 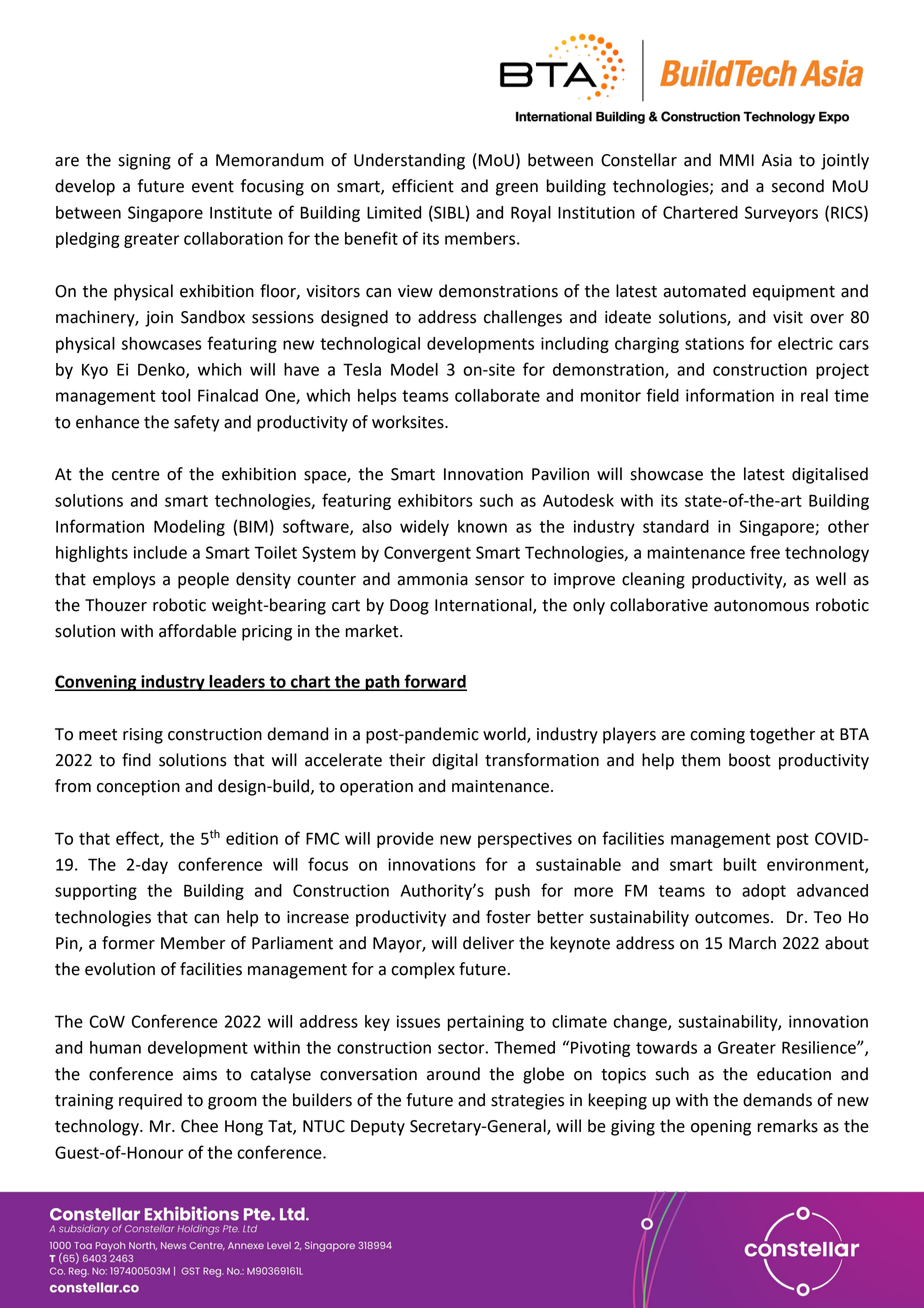 What do you see at coordinates (435, 500) in the image?
I see `exhibitors` at bounding box center [435, 500].
